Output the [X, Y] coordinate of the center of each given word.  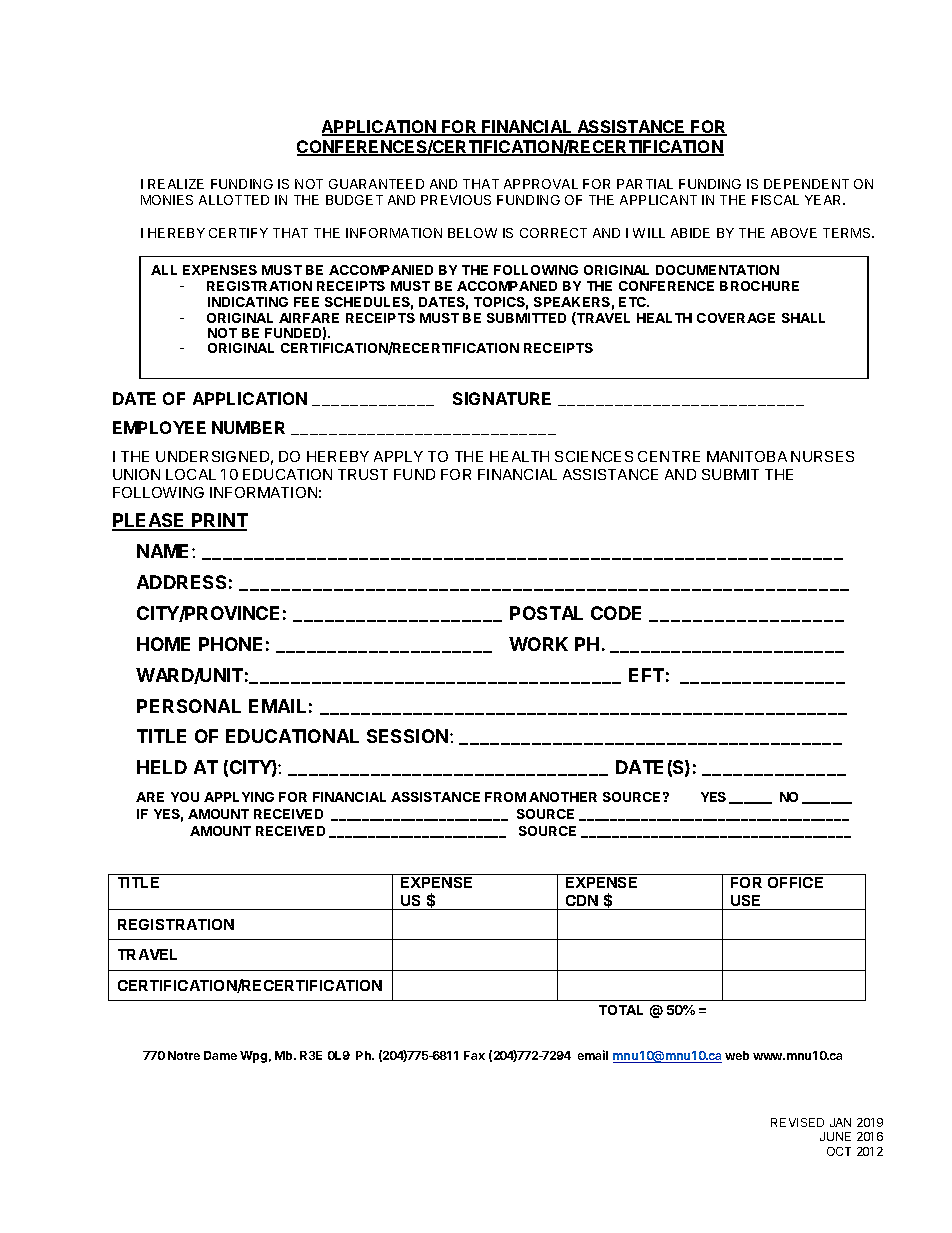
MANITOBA [747, 456]
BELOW [472, 233]
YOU [185, 797]
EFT [646, 675]
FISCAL [775, 200]
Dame [220, 1055]
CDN [582, 900]
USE [745, 900]
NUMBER [248, 427]
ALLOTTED [234, 200]
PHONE [230, 644]
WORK [538, 644]
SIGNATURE [502, 398]
